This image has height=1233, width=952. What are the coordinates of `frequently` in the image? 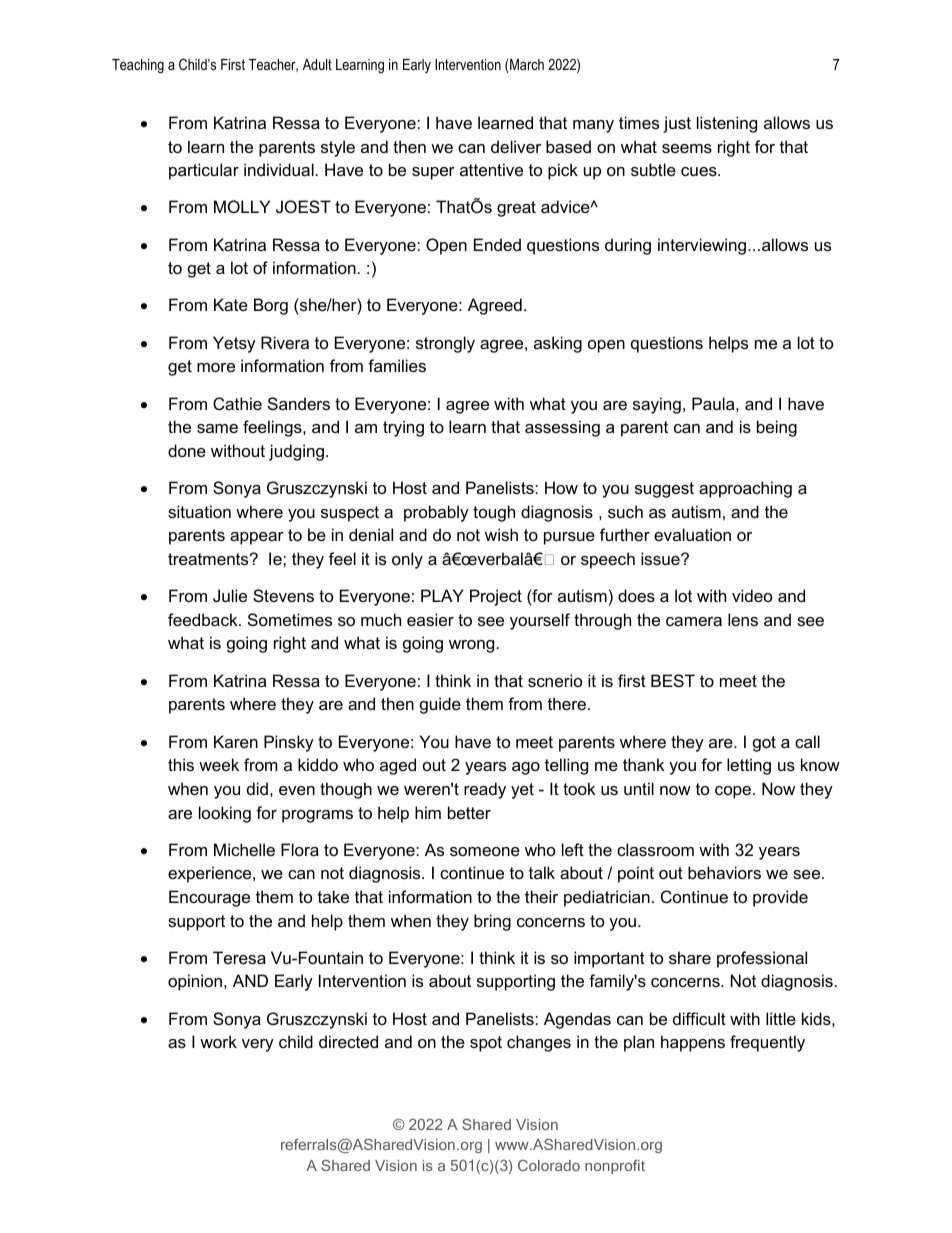 It's located at (767, 1043).
